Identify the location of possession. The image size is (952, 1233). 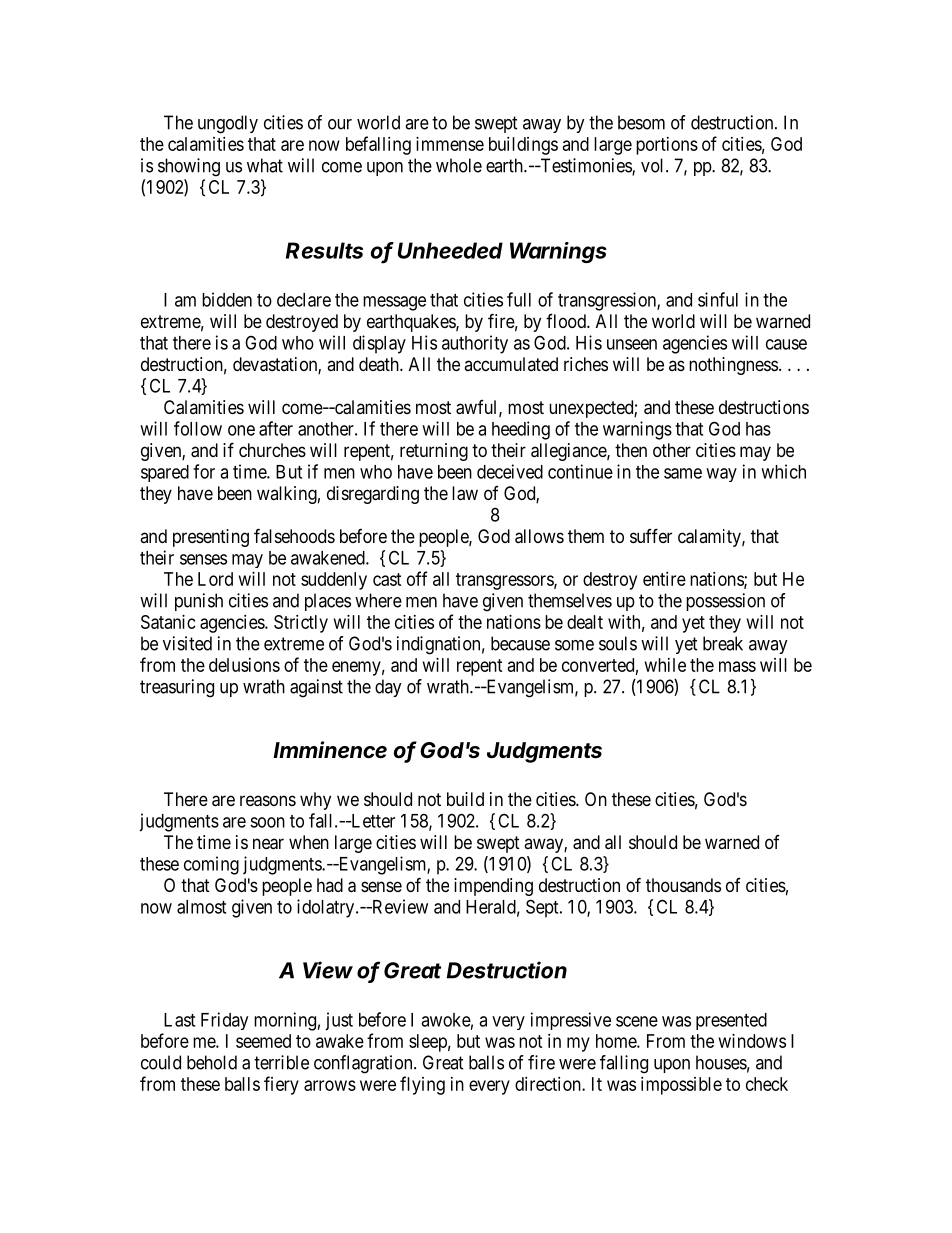
(725, 602).
